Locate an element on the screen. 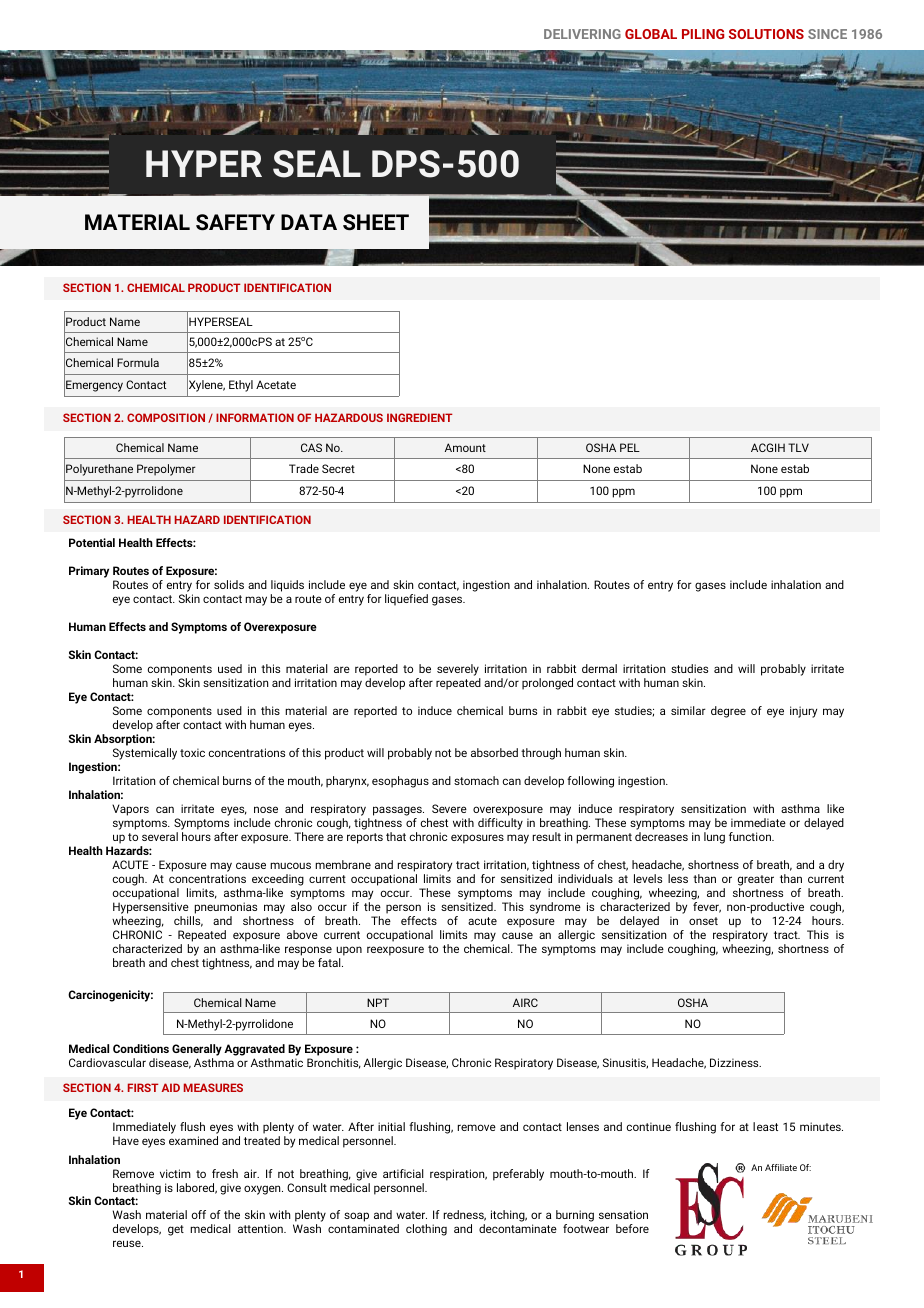 Image resolution: width=924 pixels, height=1308 pixels. INGREDIENT is located at coordinates (420, 417).
